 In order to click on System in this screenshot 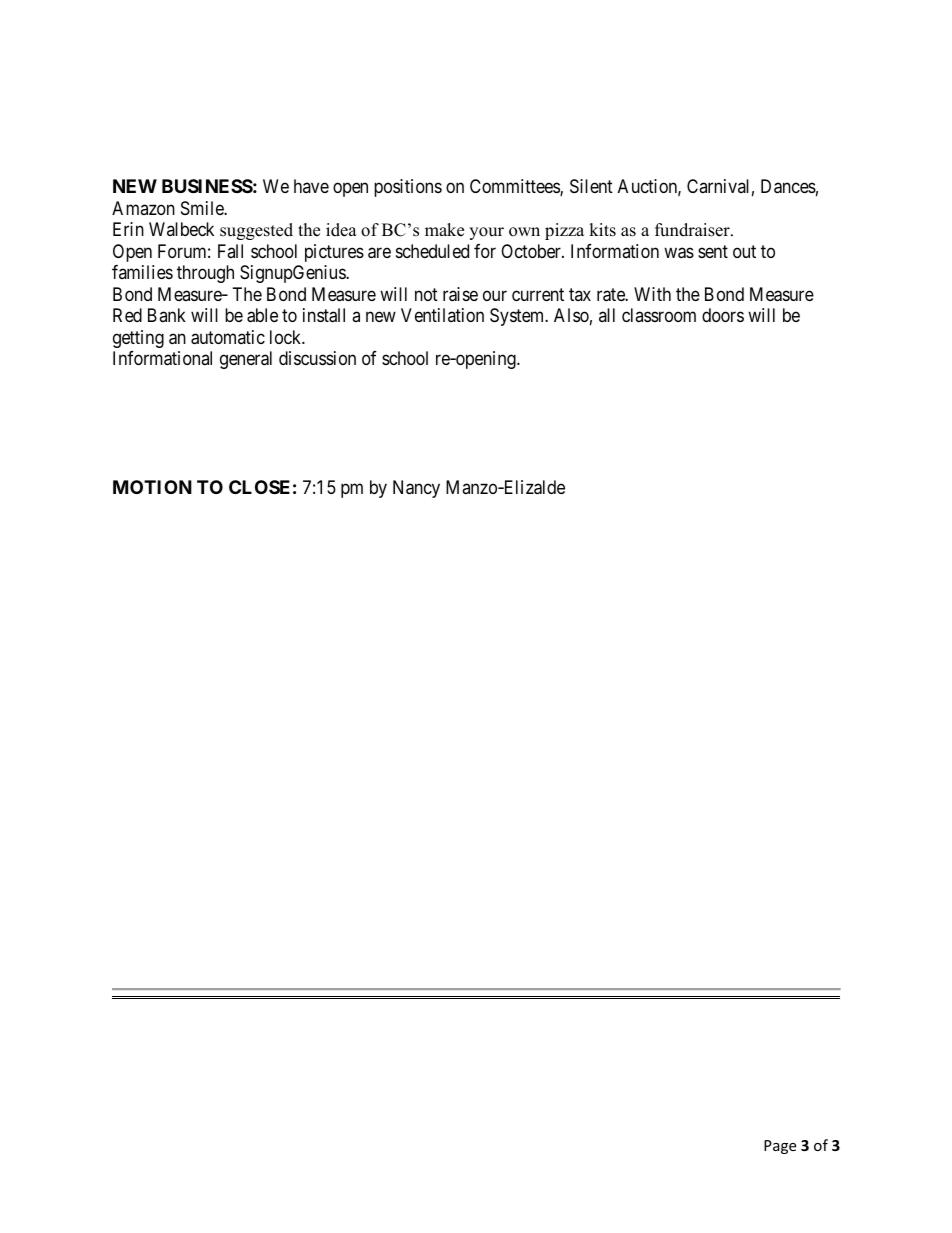, I will do `click(518, 317)`.
